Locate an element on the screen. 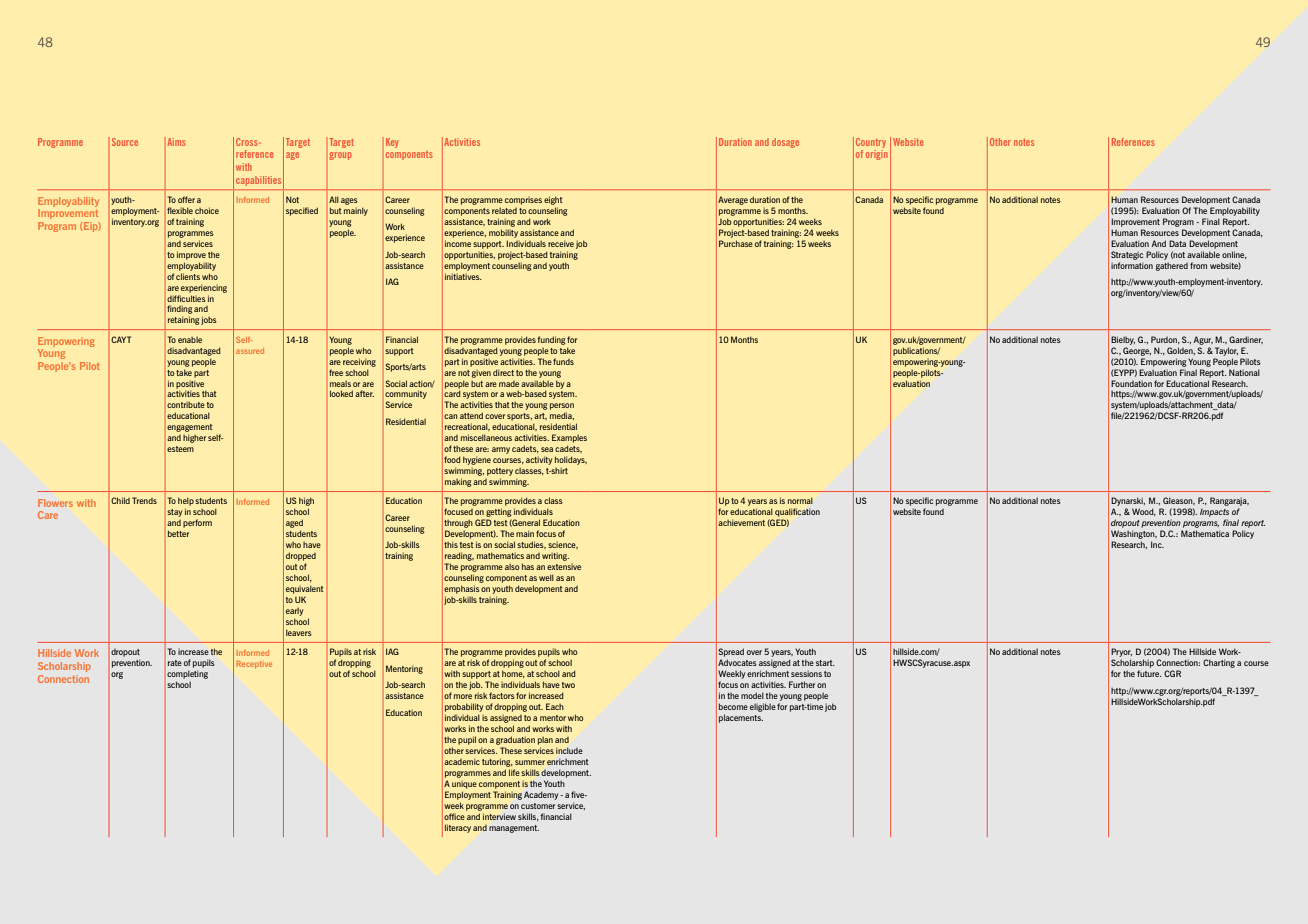  origin is located at coordinates (877, 155).
